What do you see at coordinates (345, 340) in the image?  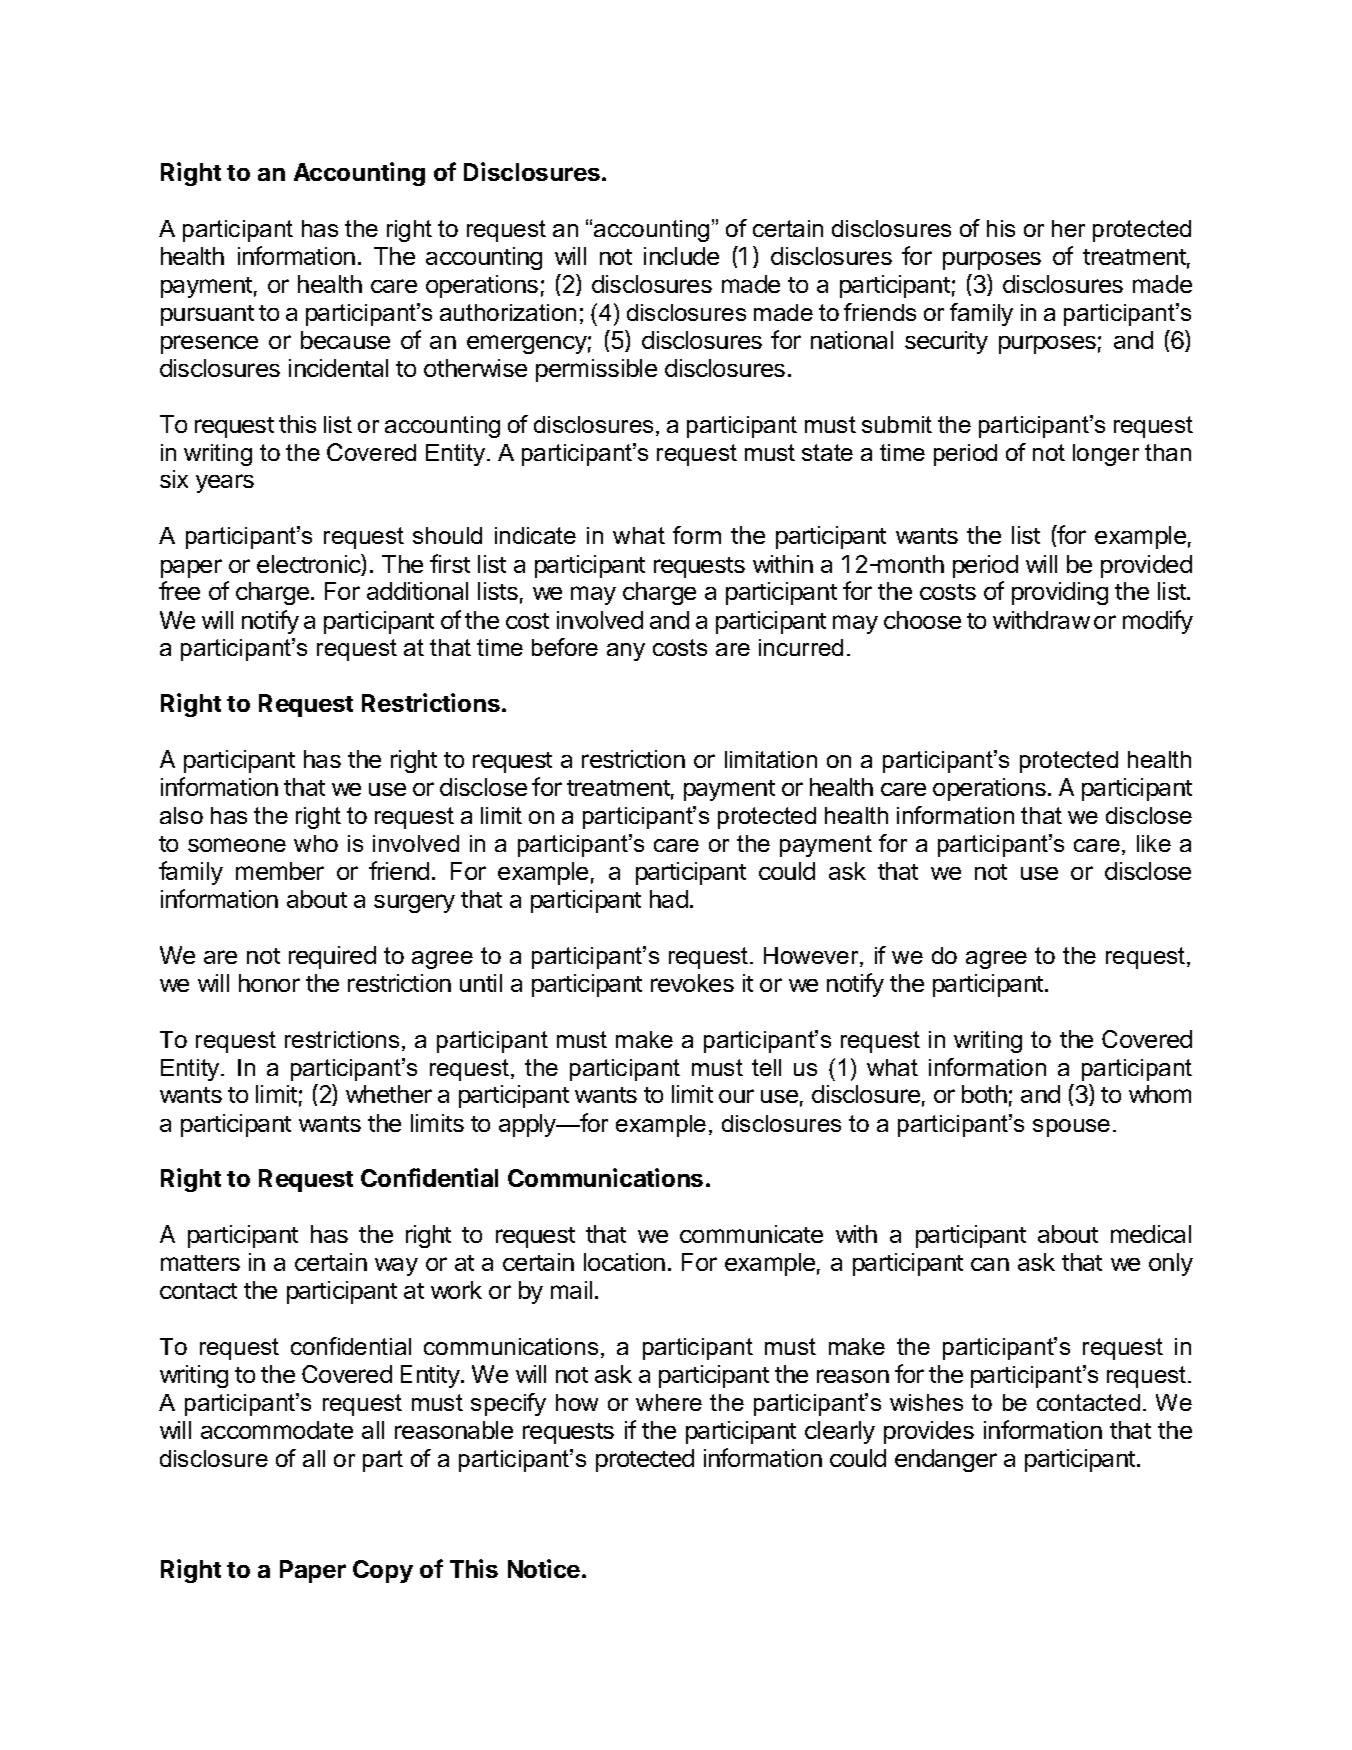 I see `because` at bounding box center [345, 340].
